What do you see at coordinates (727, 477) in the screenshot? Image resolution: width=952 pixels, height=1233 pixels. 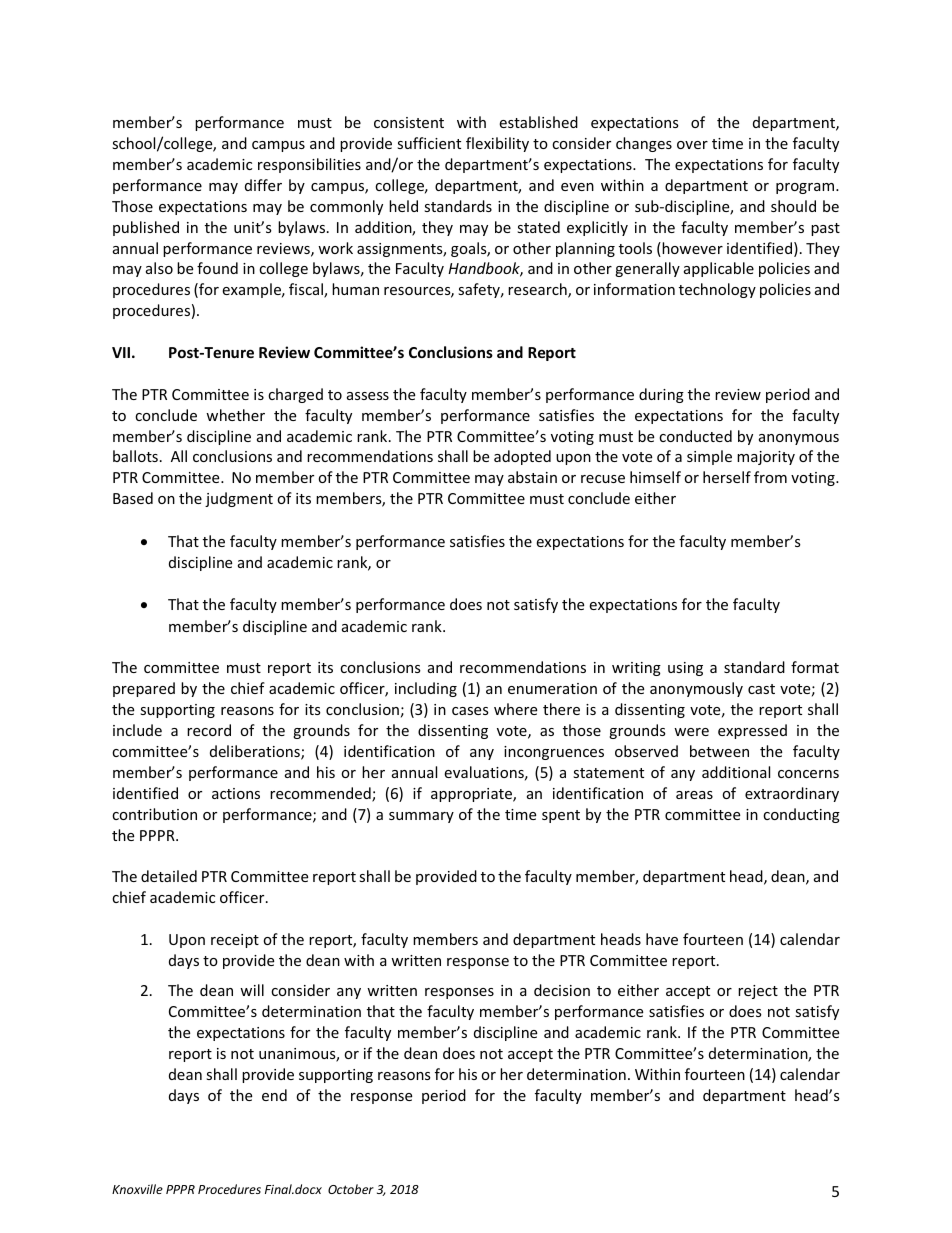 I see `herself` at bounding box center [727, 477].
